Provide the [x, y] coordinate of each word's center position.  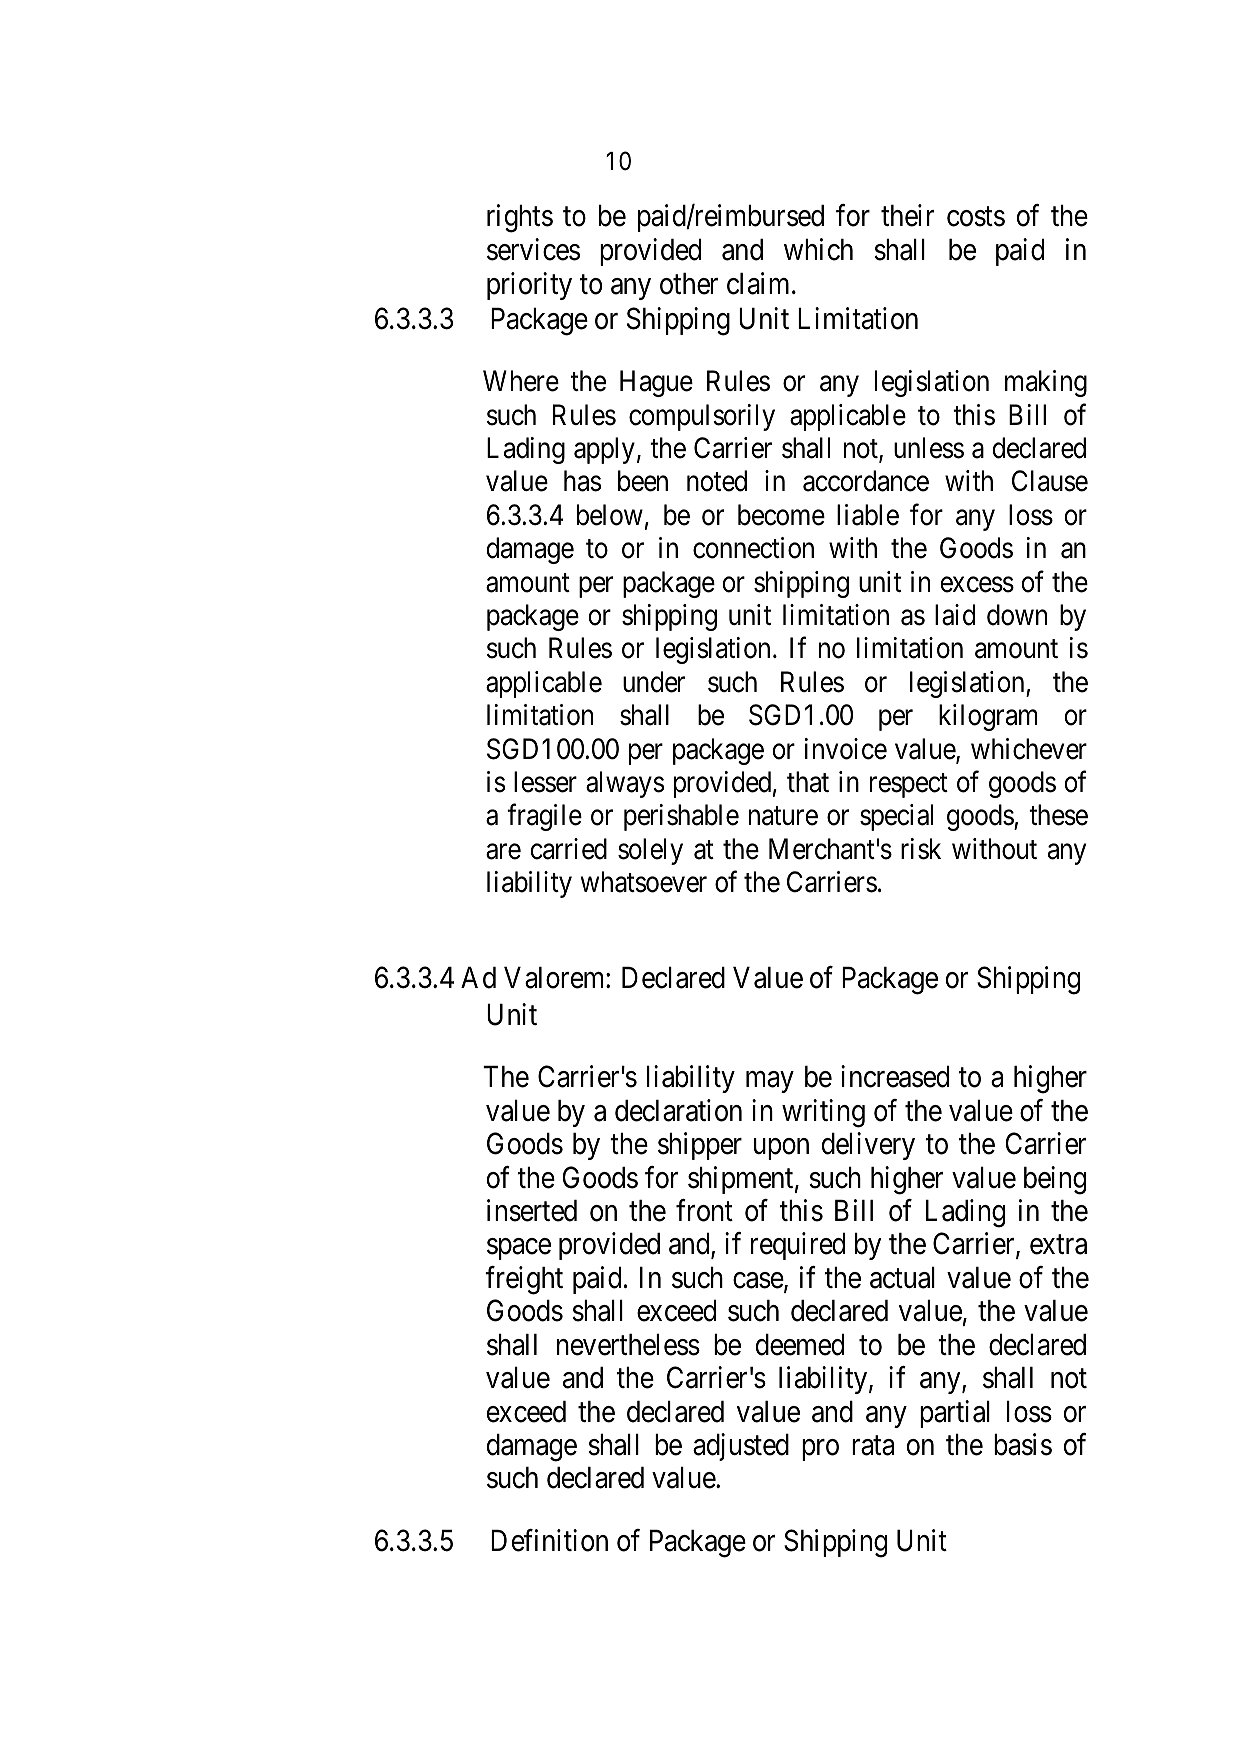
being [1055, 1180]
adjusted [741, 1447]
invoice [846, 749]
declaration [678, 1110]
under [654, 682]
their [907, 215]
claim [760, 283]
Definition [549, 1540]
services [533, 249]
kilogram [988, 717]
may [769, 1082]
